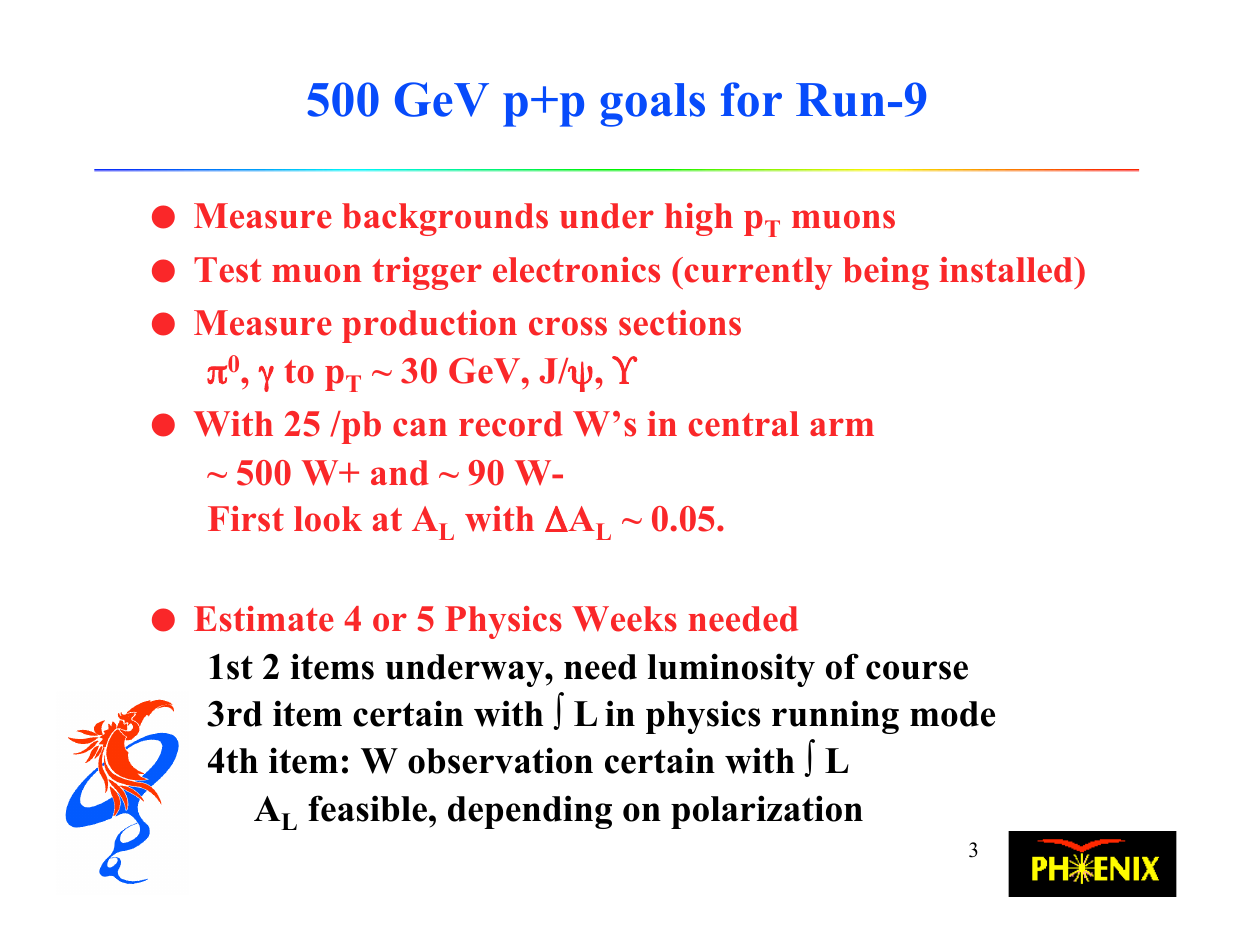  What do you see at coordinates (842, 427) in the document?
I see `arm` at bounding box center [842, 427].
